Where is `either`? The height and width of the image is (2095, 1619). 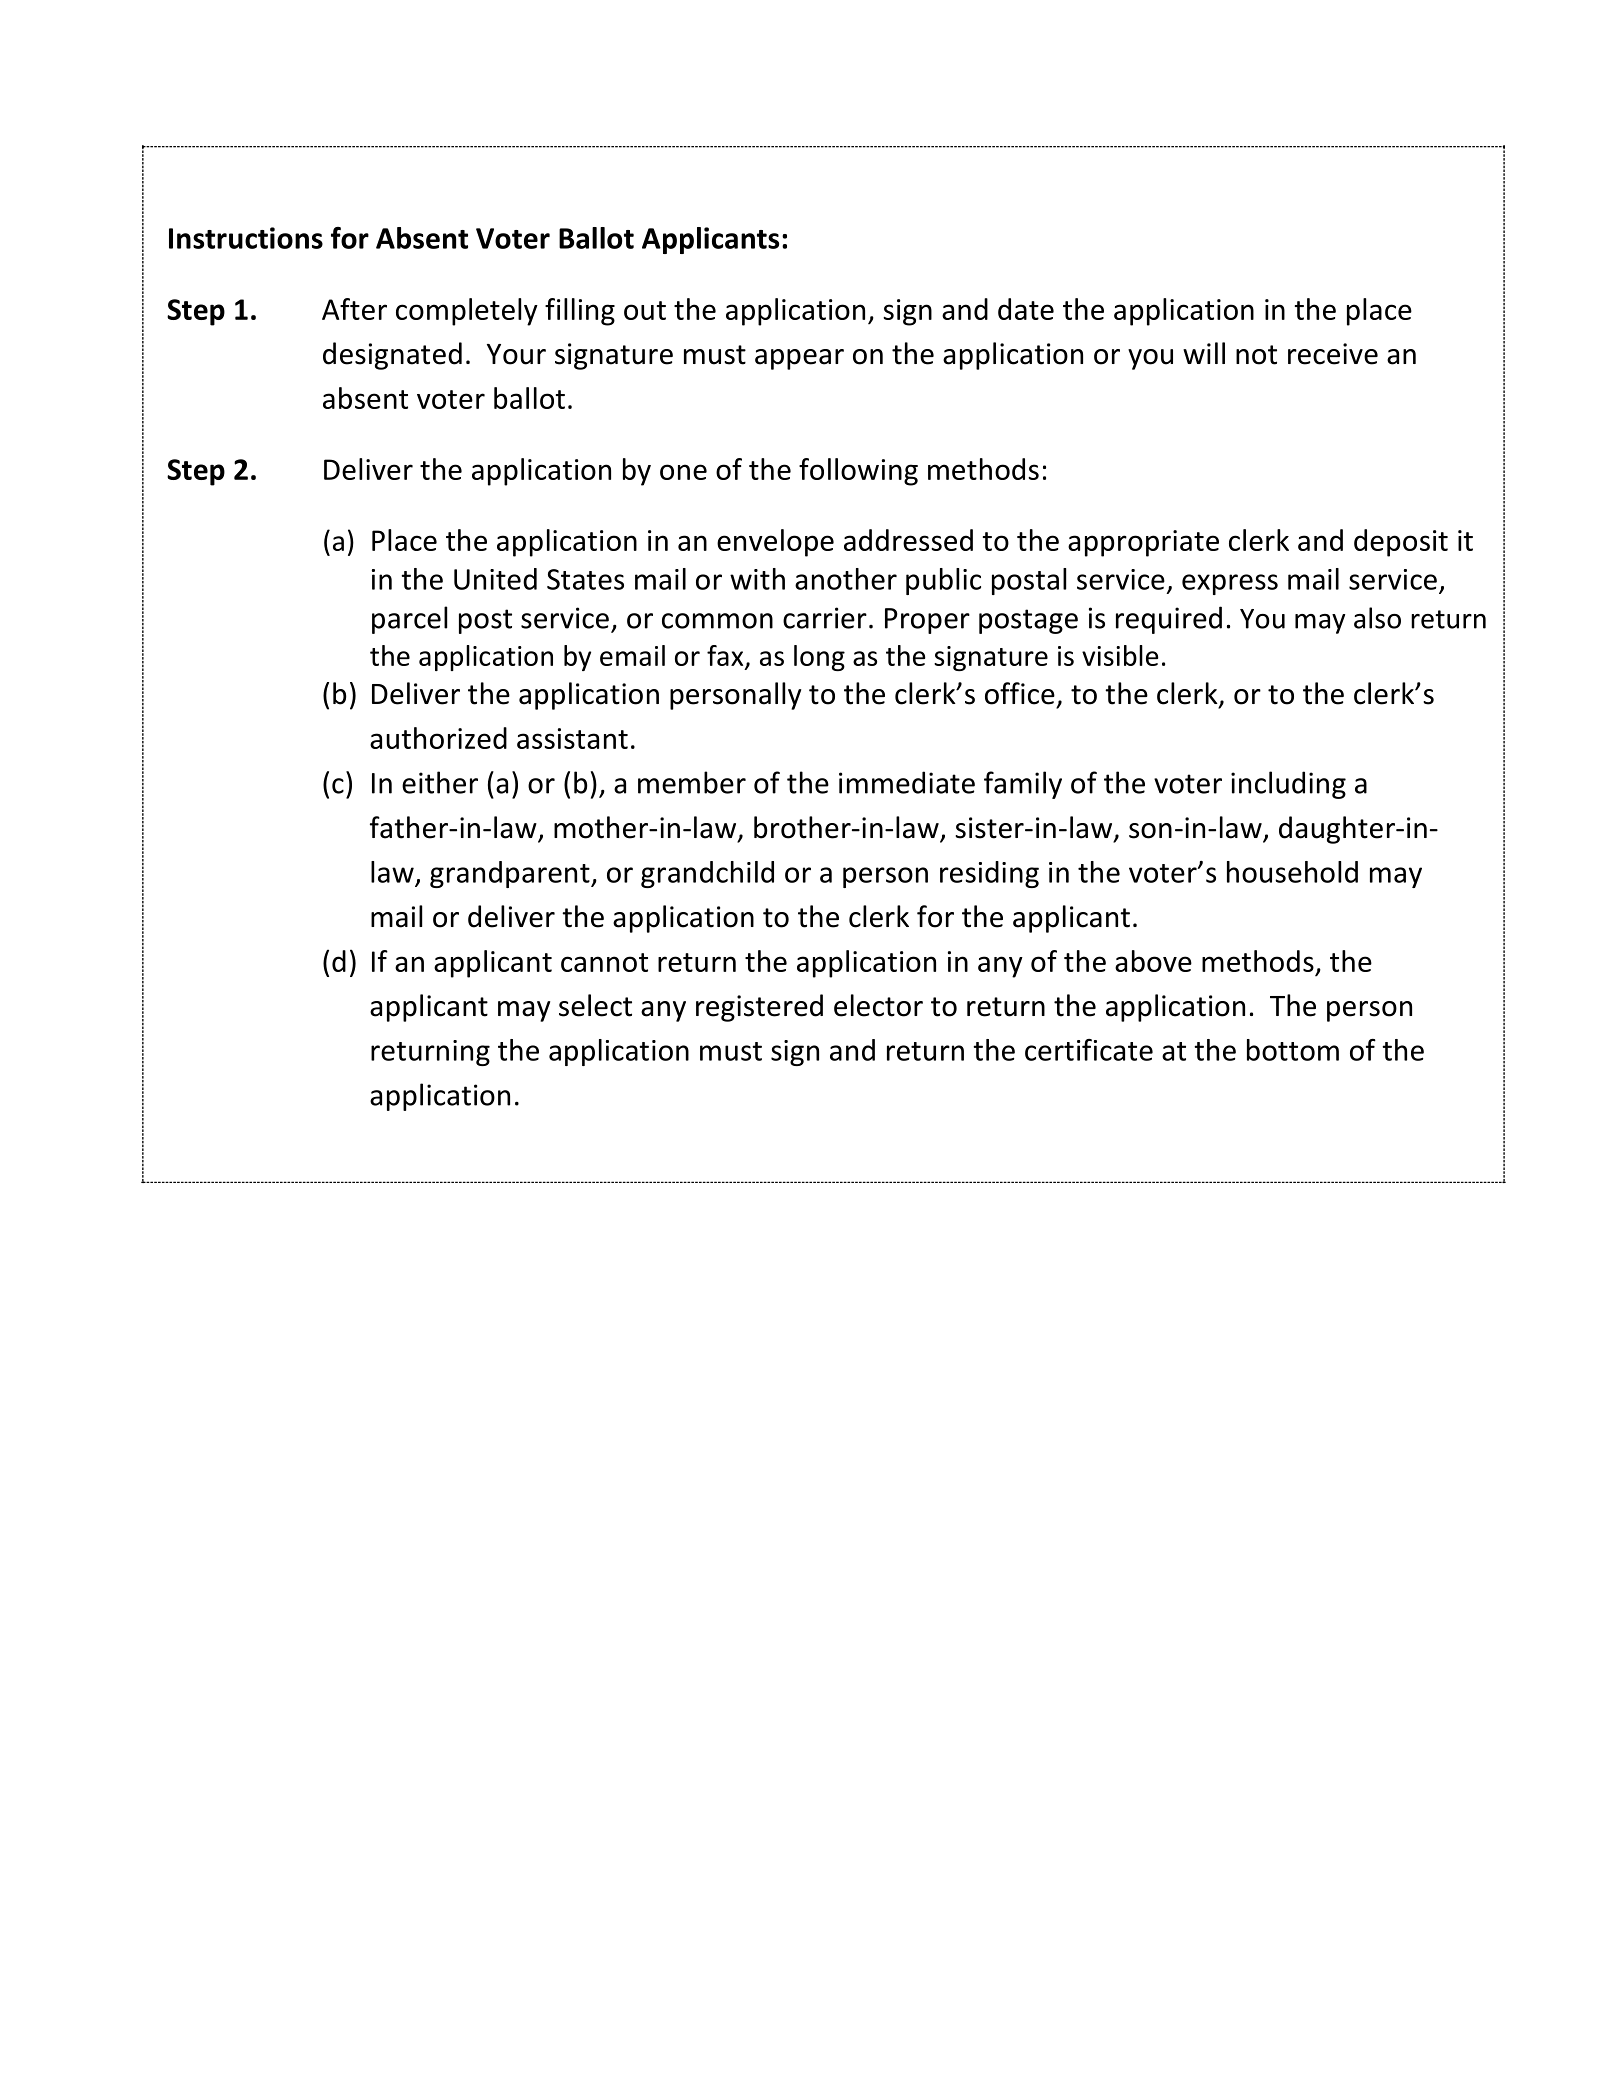 either is located at coordinates (440, 782).
